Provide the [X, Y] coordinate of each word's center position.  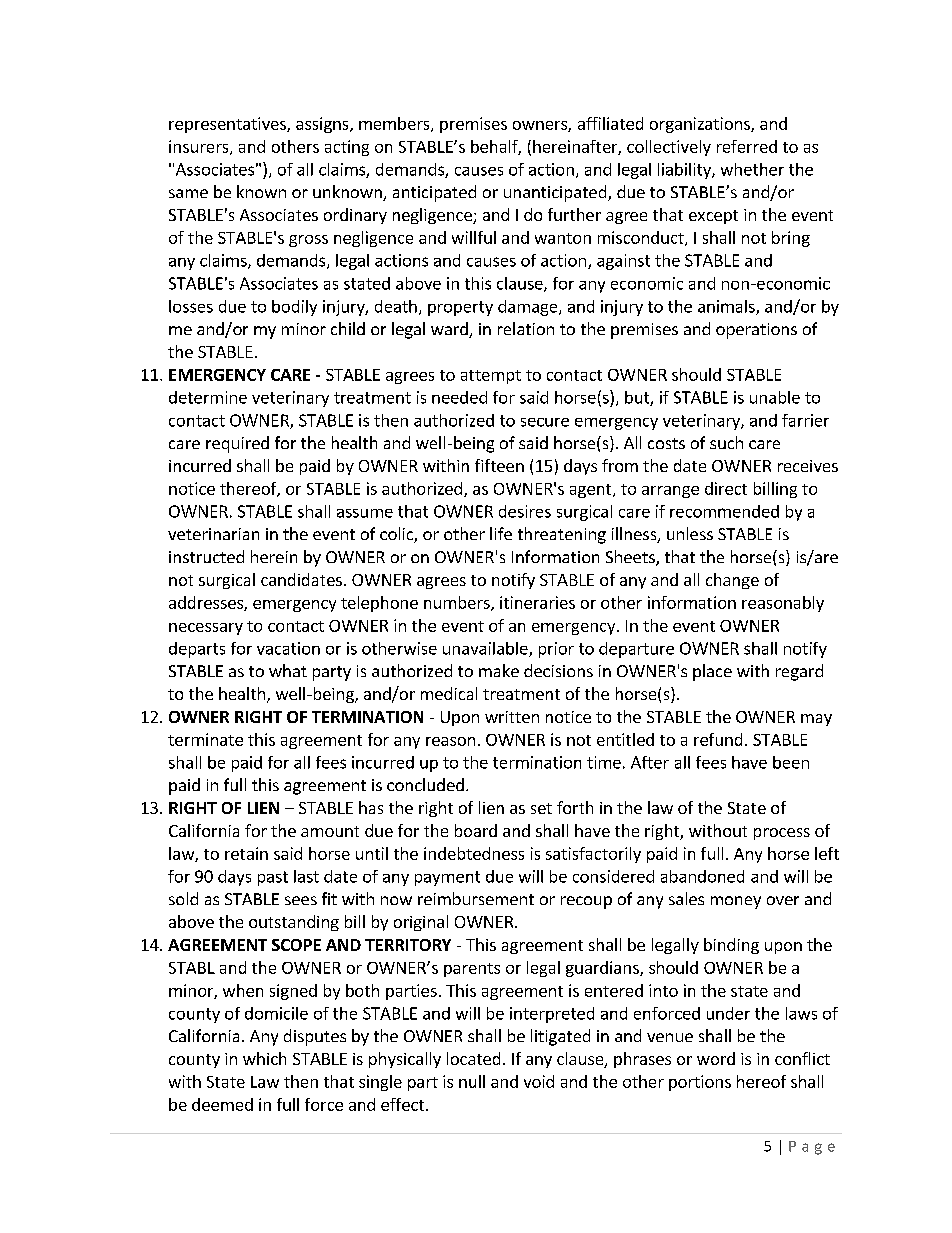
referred [747, 146]
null [472, 1081]
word [716, 1058]
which [264, 1058]
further [574, 214]
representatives [228, 125]
